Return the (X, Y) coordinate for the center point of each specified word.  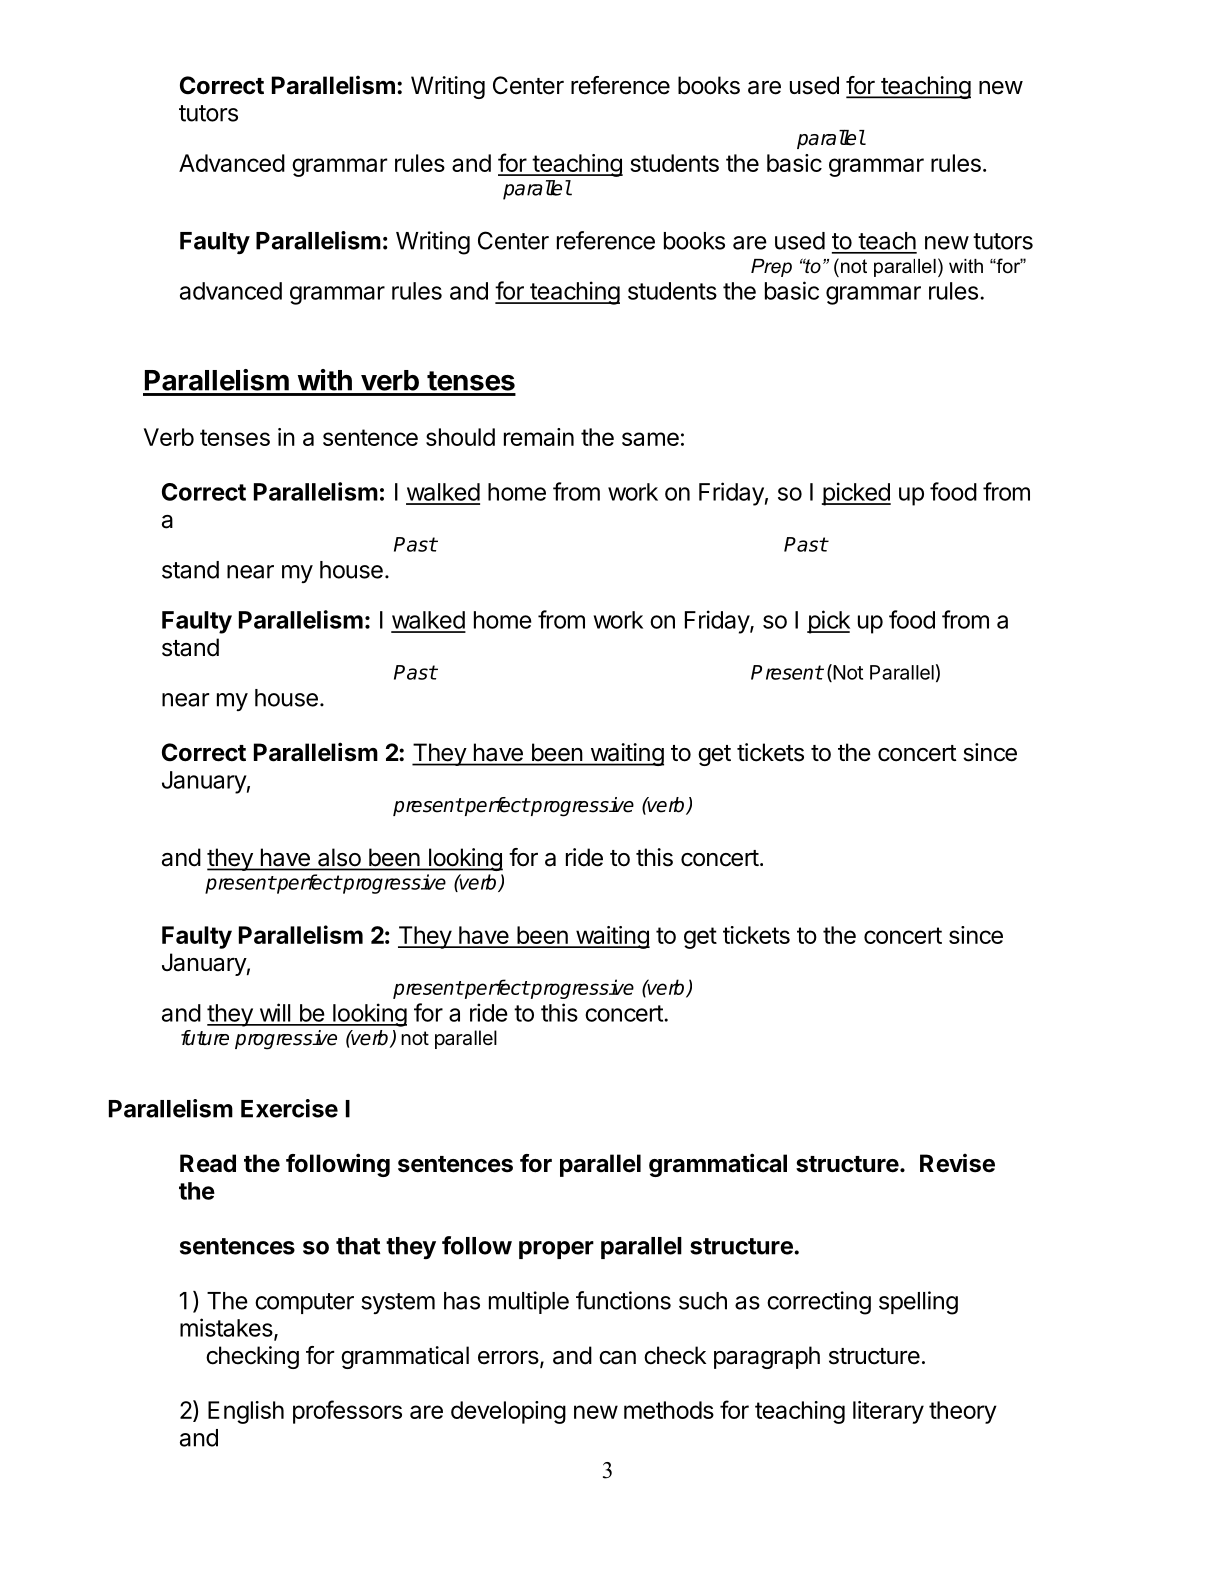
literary (888, 1412)
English (246, 1412)
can (617, 1358)
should (460, 437)
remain (539, 437)
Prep (771, 268)
